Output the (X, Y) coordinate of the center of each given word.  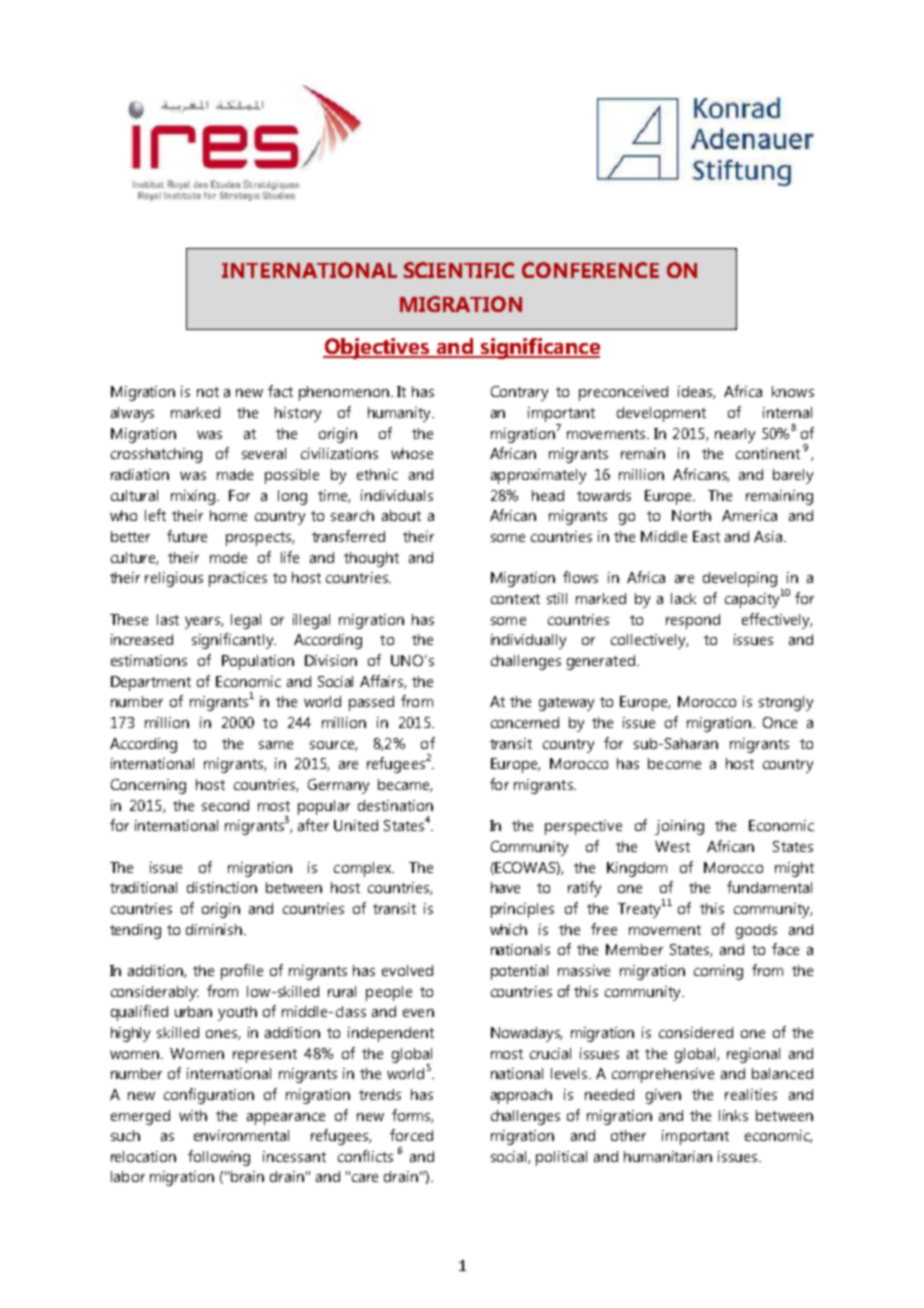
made (235, 474)
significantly (233, 641)
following (219, 1158)
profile (242, 972)
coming (718, 972)
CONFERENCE (590, 270)
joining (679, 827)
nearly (735, 435)
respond (693, 621)
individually (528, 641)
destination (395, 805)
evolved (407, 970)
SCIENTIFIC (459, 270)
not (208, 392)
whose (412, 453)
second (225, 805)
